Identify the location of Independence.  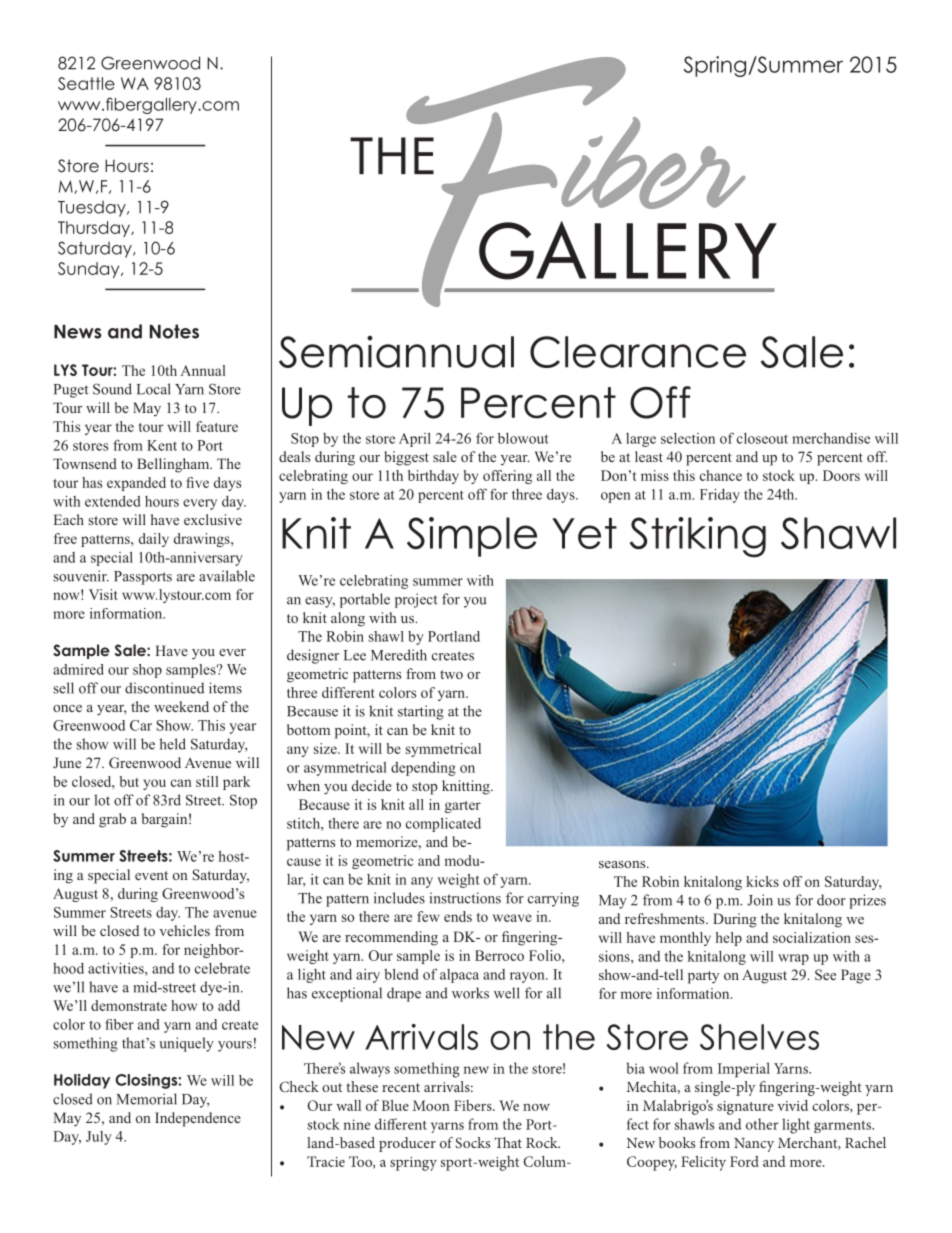
(198, 1119).
